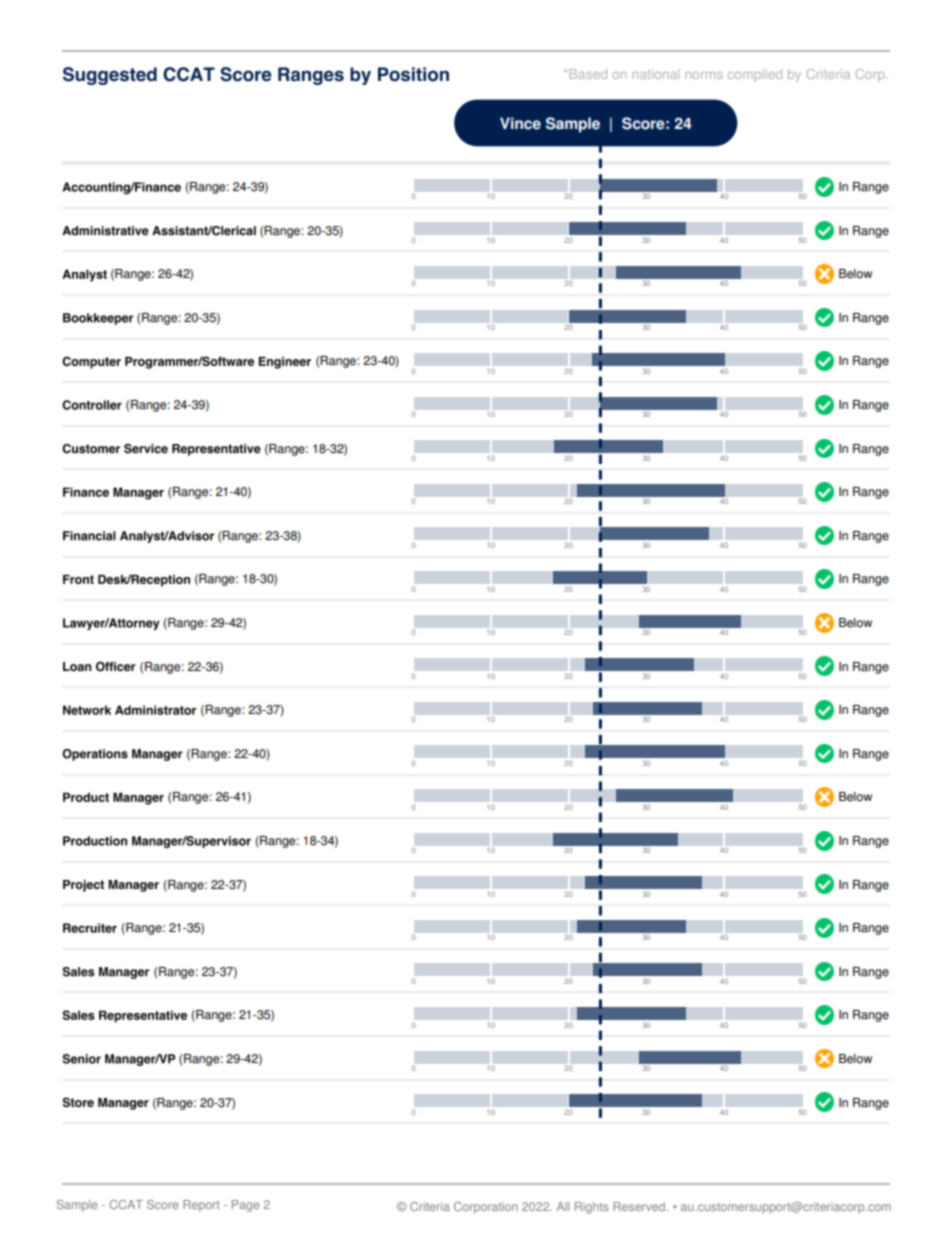 The width and height of the image is (952, 1233). Describe the element at coordinates (246, 1206) in the image. I see `Page` at that location.
